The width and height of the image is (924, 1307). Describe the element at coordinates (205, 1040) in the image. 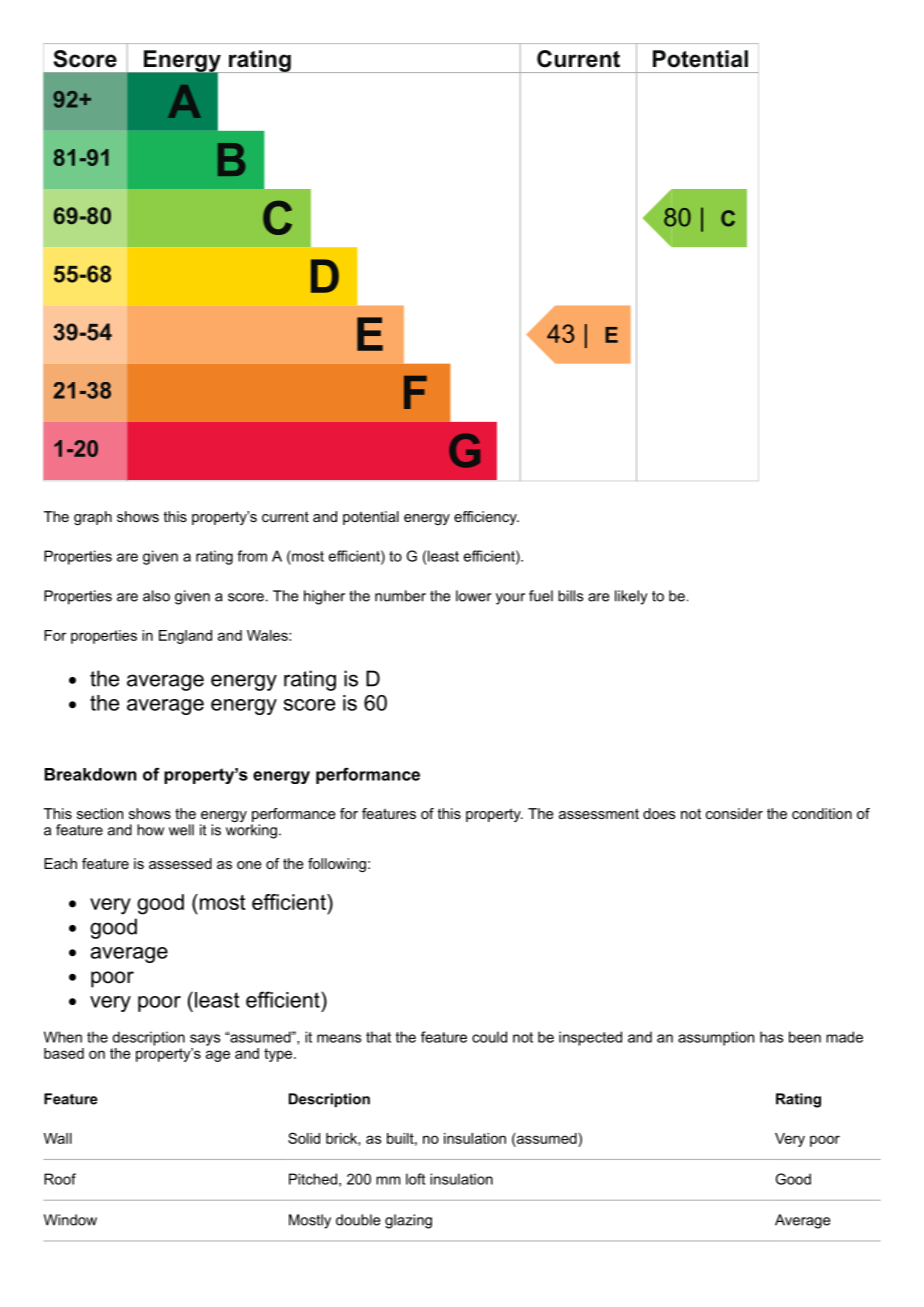

I see `says` at that location.
